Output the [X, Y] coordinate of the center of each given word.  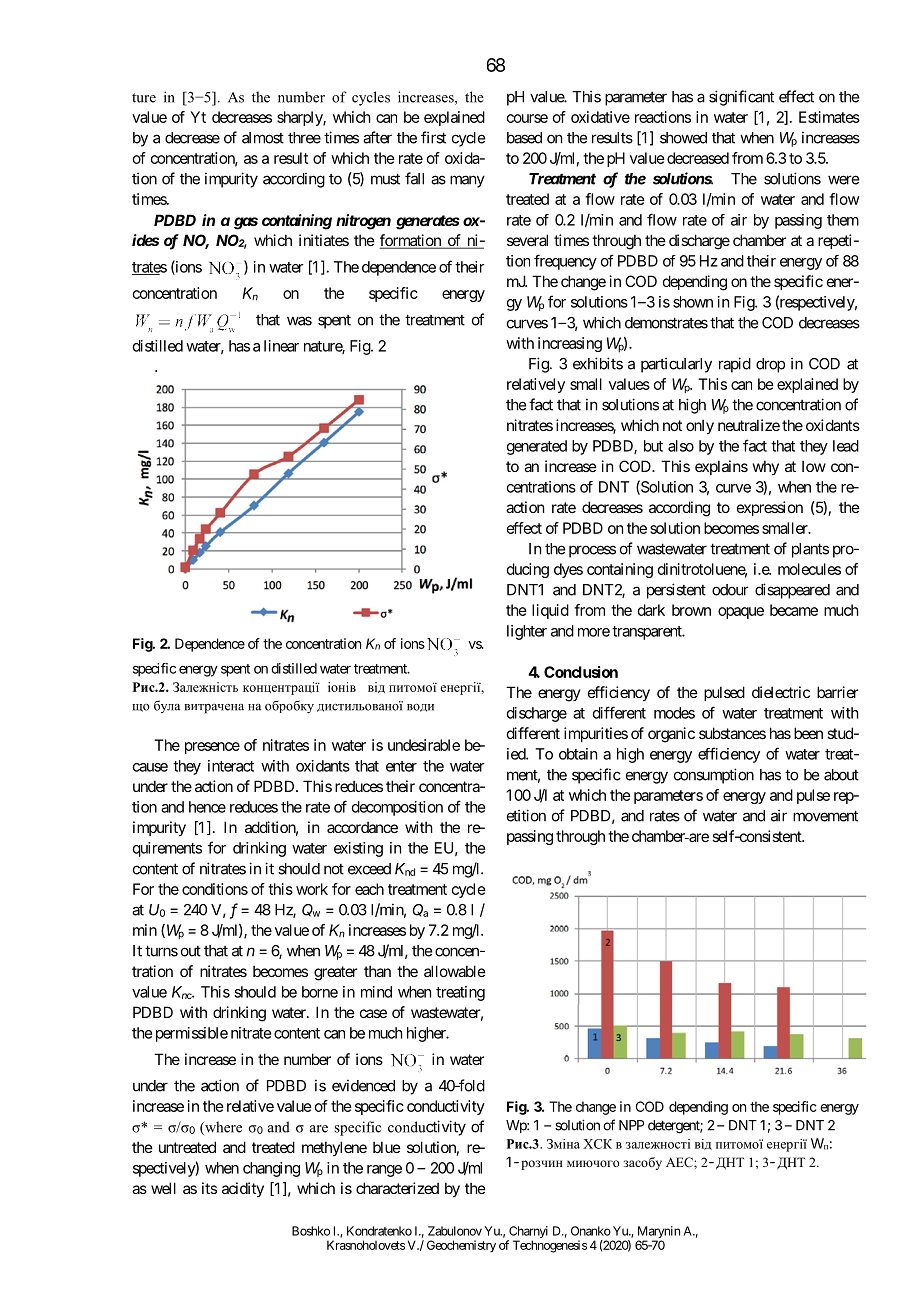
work [312, 889]
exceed [369, 869]
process [592, 551]
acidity [243, 1189]
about [841, 775]
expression [770, 508]
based [524, 138]
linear [281, 346]
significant [741, 98]
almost [263, 138]
